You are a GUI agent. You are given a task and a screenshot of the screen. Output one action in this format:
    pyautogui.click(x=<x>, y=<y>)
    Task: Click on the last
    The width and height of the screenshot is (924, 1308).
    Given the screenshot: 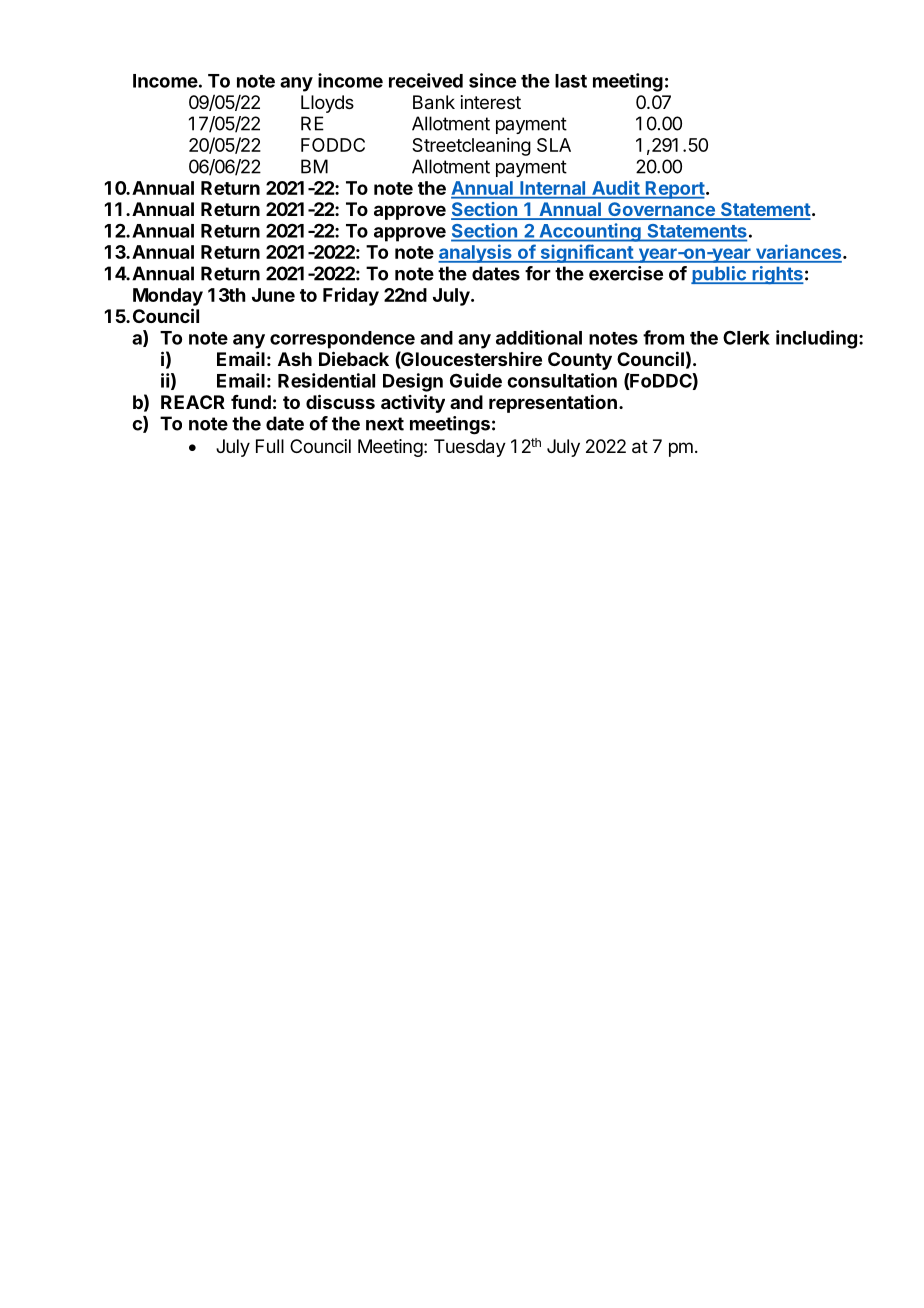 What is the action you would take?
    pyautogui.click(x=571, y=81)
